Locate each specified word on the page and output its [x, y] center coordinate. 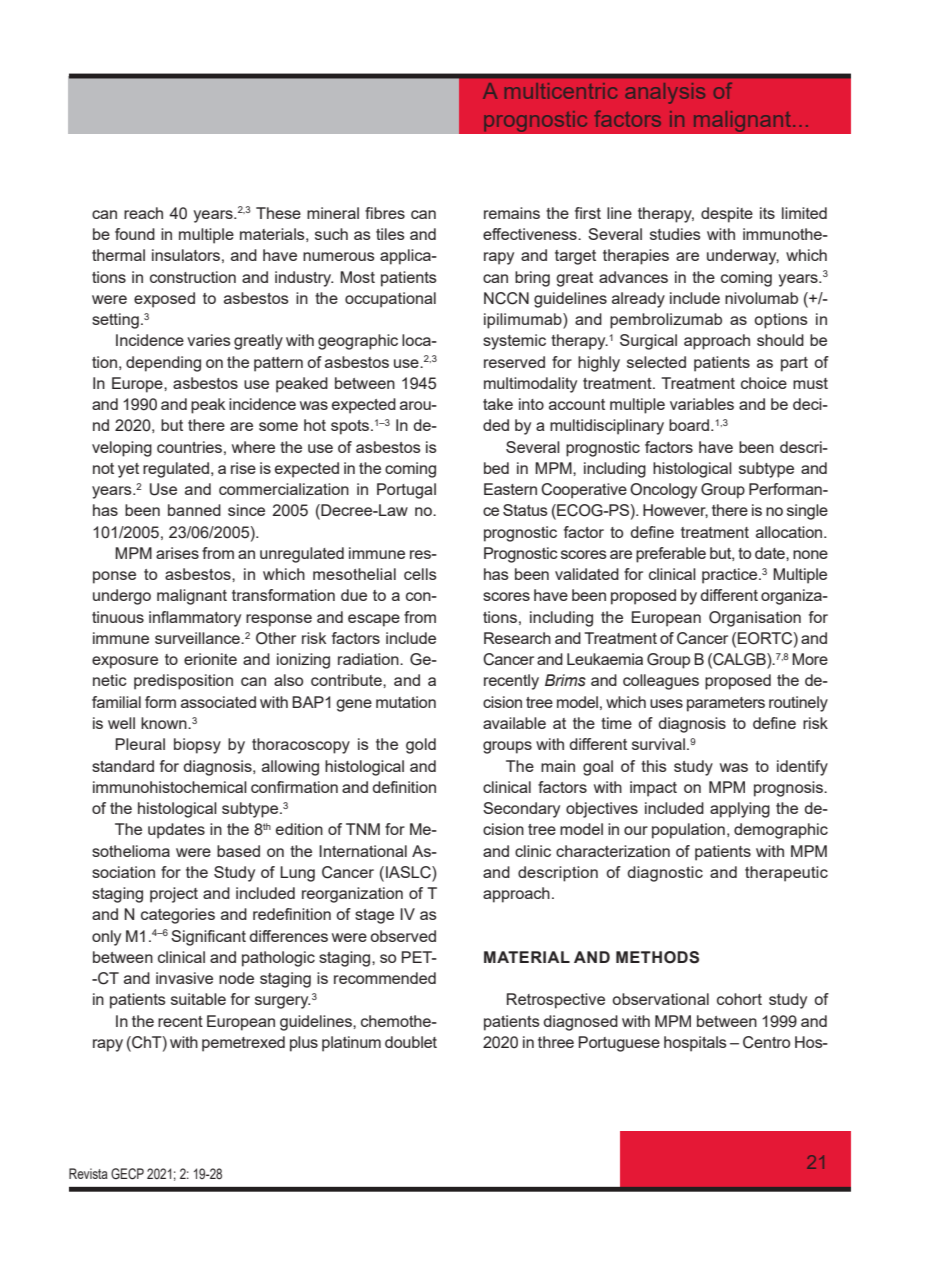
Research [517, 638]
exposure [125, 662]
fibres [385, 213]
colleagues [661, 682]
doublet [411, 1042]
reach [143, 213]
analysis [665, 93]
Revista [88, 1173]
